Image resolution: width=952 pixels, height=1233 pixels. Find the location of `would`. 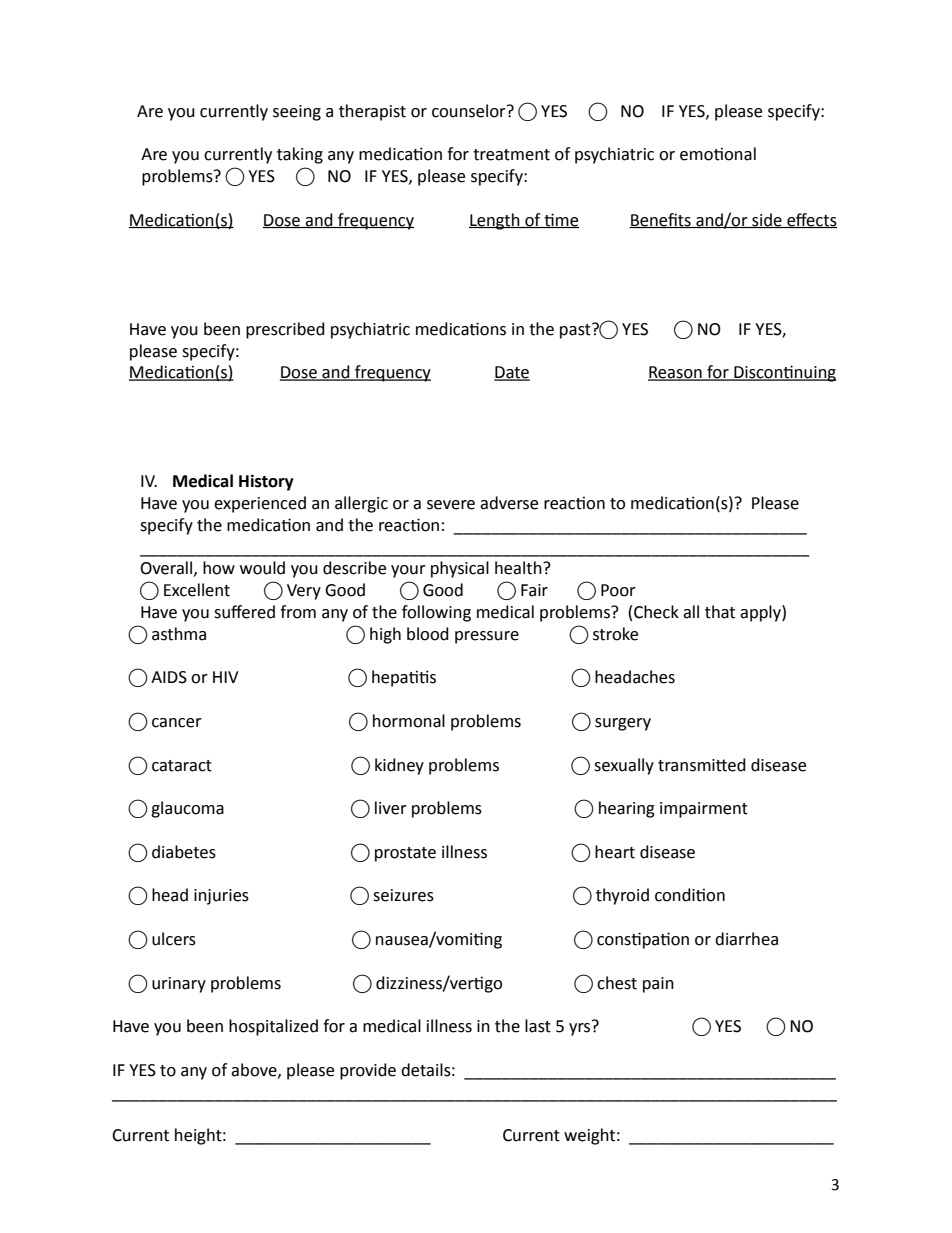

would is located at coordinates (262, 568).
